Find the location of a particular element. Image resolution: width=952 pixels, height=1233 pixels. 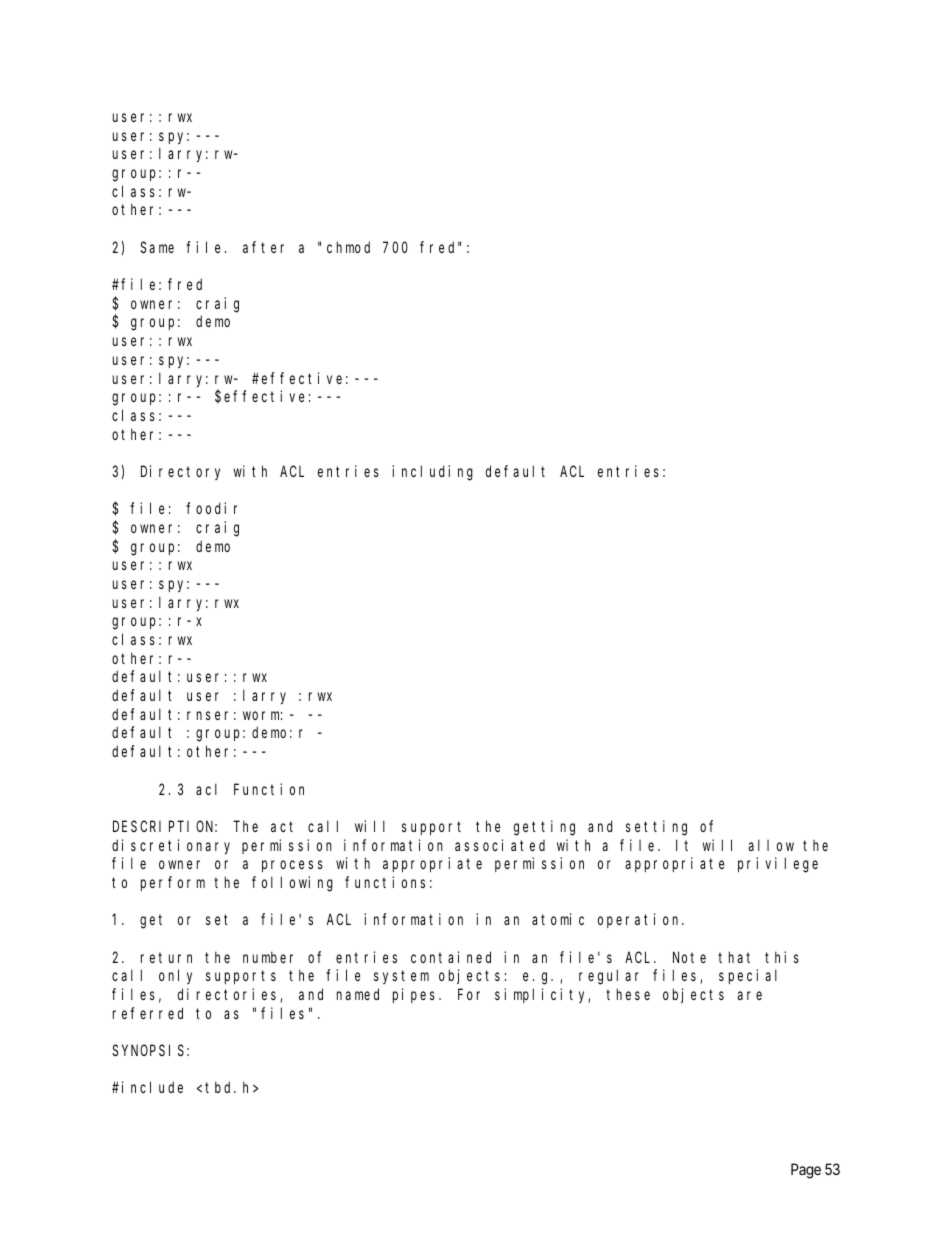

pipes is located at coordinates (416, 995).
